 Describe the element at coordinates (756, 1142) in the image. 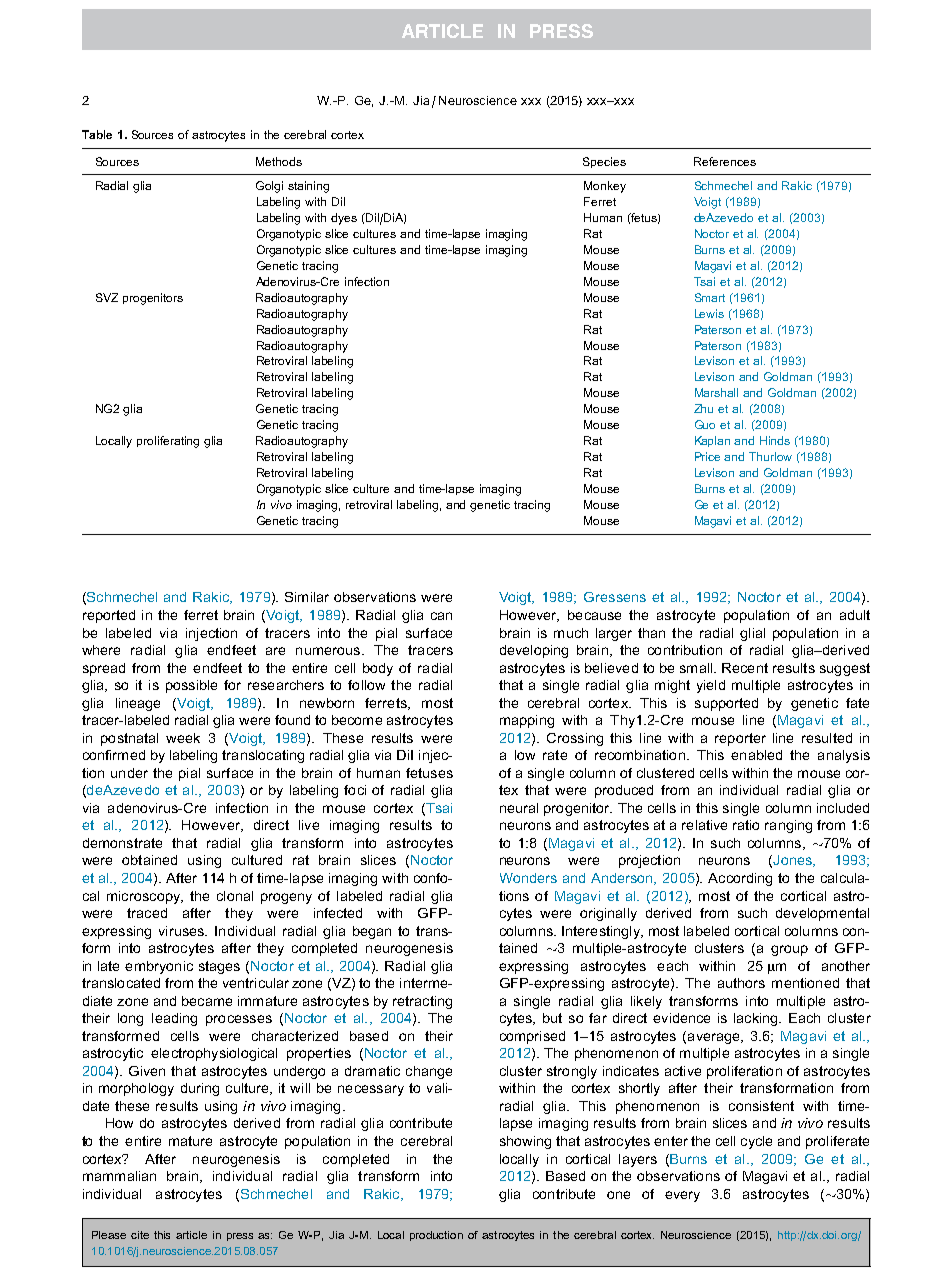

I see `cycle` at that location.
